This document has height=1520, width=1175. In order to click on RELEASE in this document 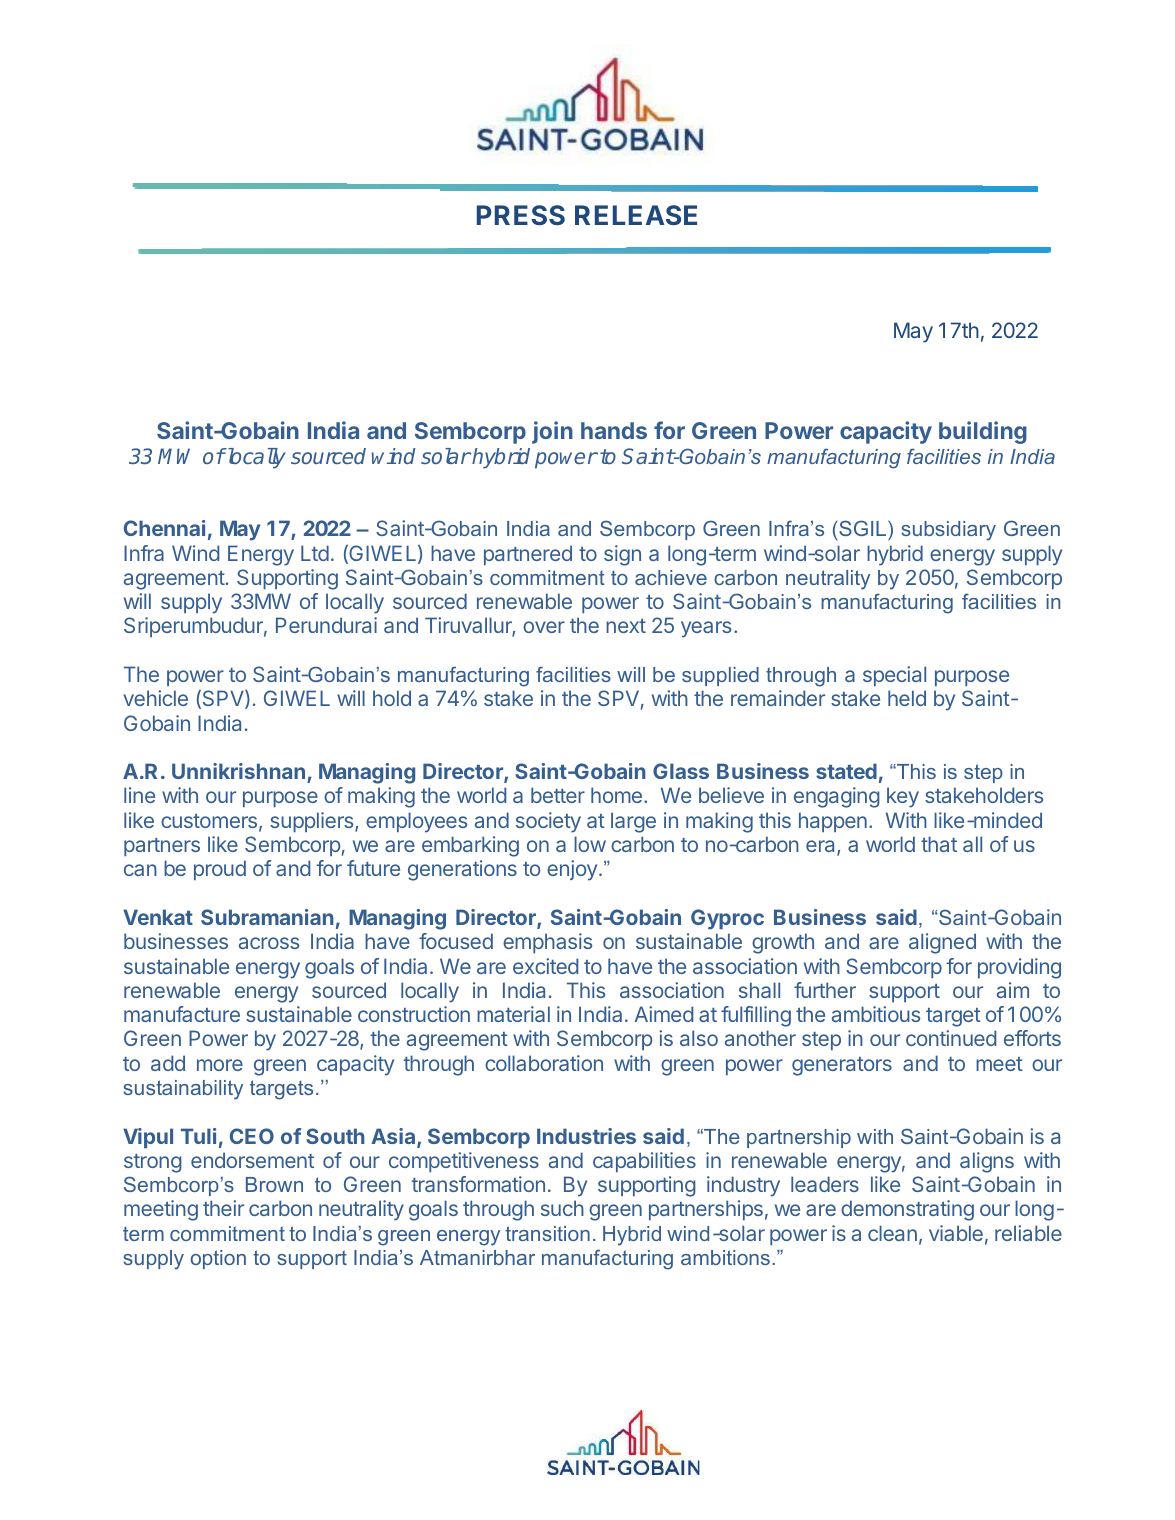, I will do `click(636, 215)`.
